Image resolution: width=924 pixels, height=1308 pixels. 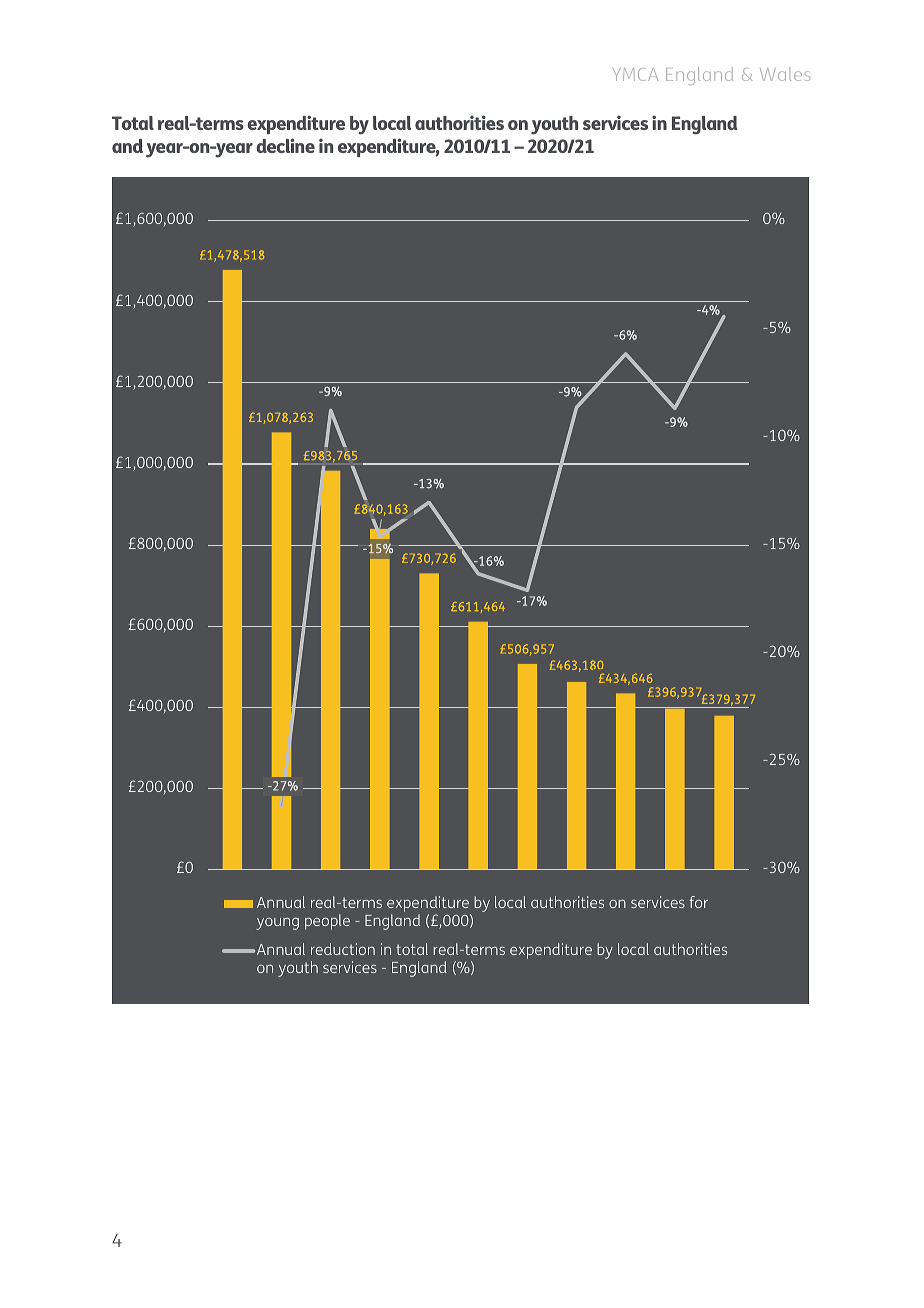 I want to click on reduction, so click(x=343, y=949).
